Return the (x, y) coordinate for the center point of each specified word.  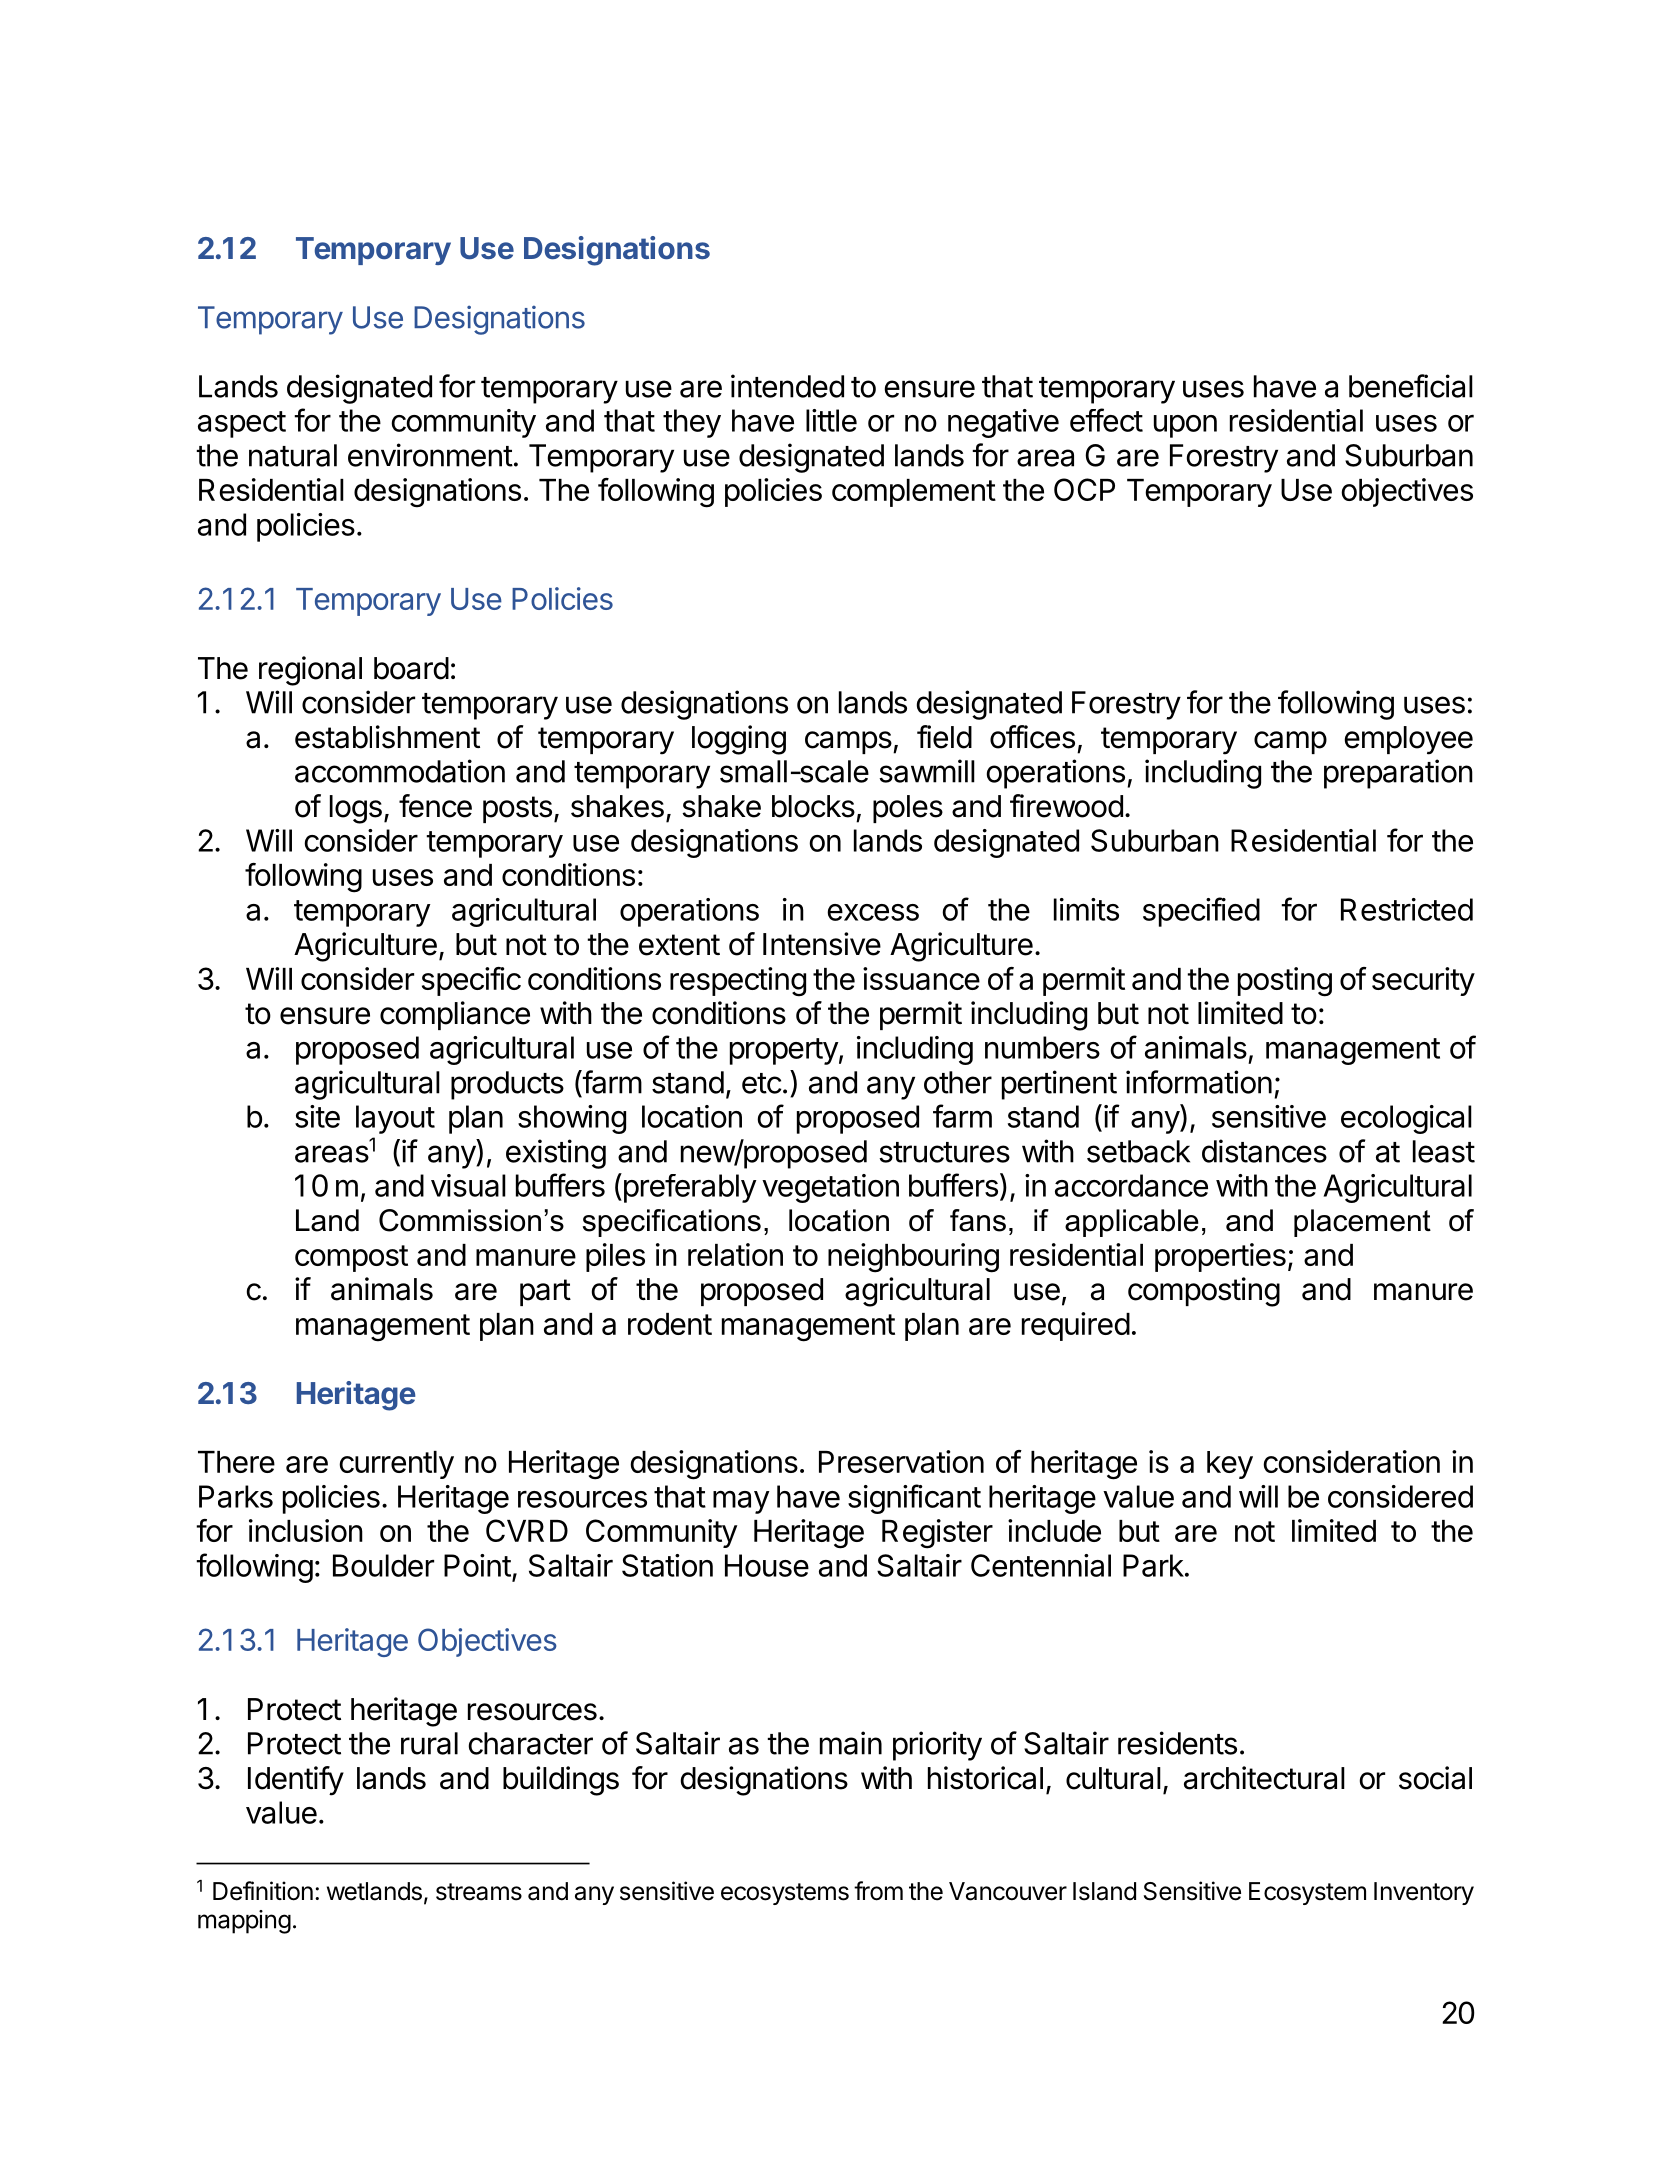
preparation (1398, 774)
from (878, 1891)
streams (479, 1892)
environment (430, 455)
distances (1264, 1151)
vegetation (830, 1188)
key (1230, 1465)
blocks (813, 806)
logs (356, 809)
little (831, 420)
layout (395, 1119)
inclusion (306, 1530)
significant (914, 1499)
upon (1185, 426)
